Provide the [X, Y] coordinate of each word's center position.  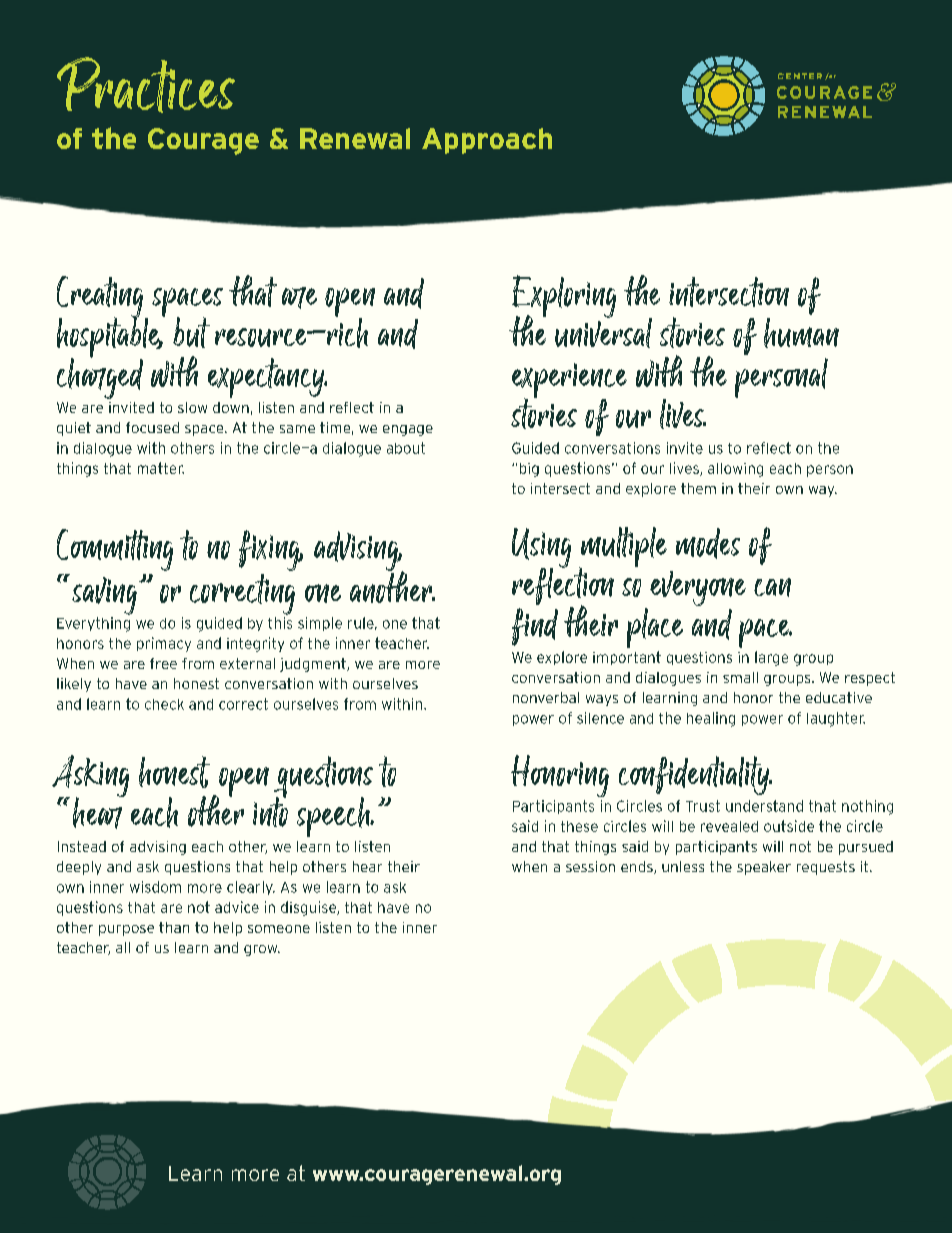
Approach [487, 141]
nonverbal [546, 697]
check [164, 704]
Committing [115, 550]
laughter [836, 719]
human [801, 333]
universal [603, 331]
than [174, 927]
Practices [146, 85]
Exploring [564, 297]
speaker [764, 868]
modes [708, 543]
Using [541, 549]
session [590, 866]
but [191, 332]
